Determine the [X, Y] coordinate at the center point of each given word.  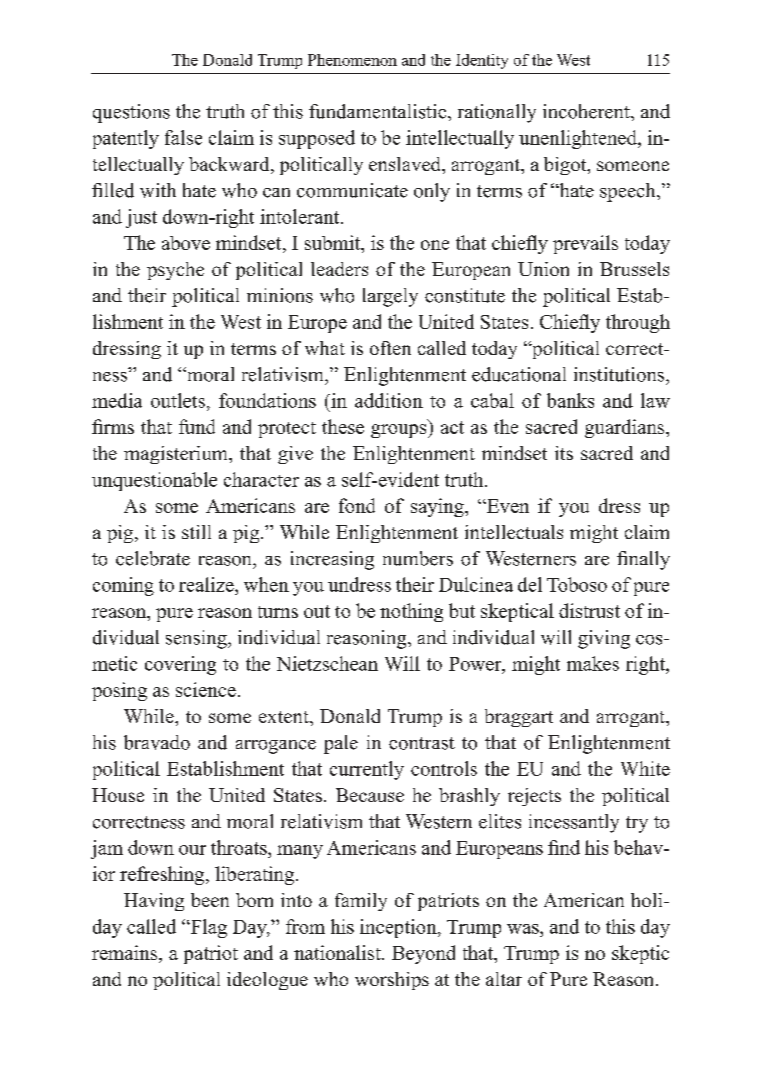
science [206, 689]
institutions [620, 374]
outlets [178, 400]
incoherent [587, 111]
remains [124, 952]
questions [131, 113]
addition [389, 400]
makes [593, 663]
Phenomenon [352, 60]
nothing [411, 612]
